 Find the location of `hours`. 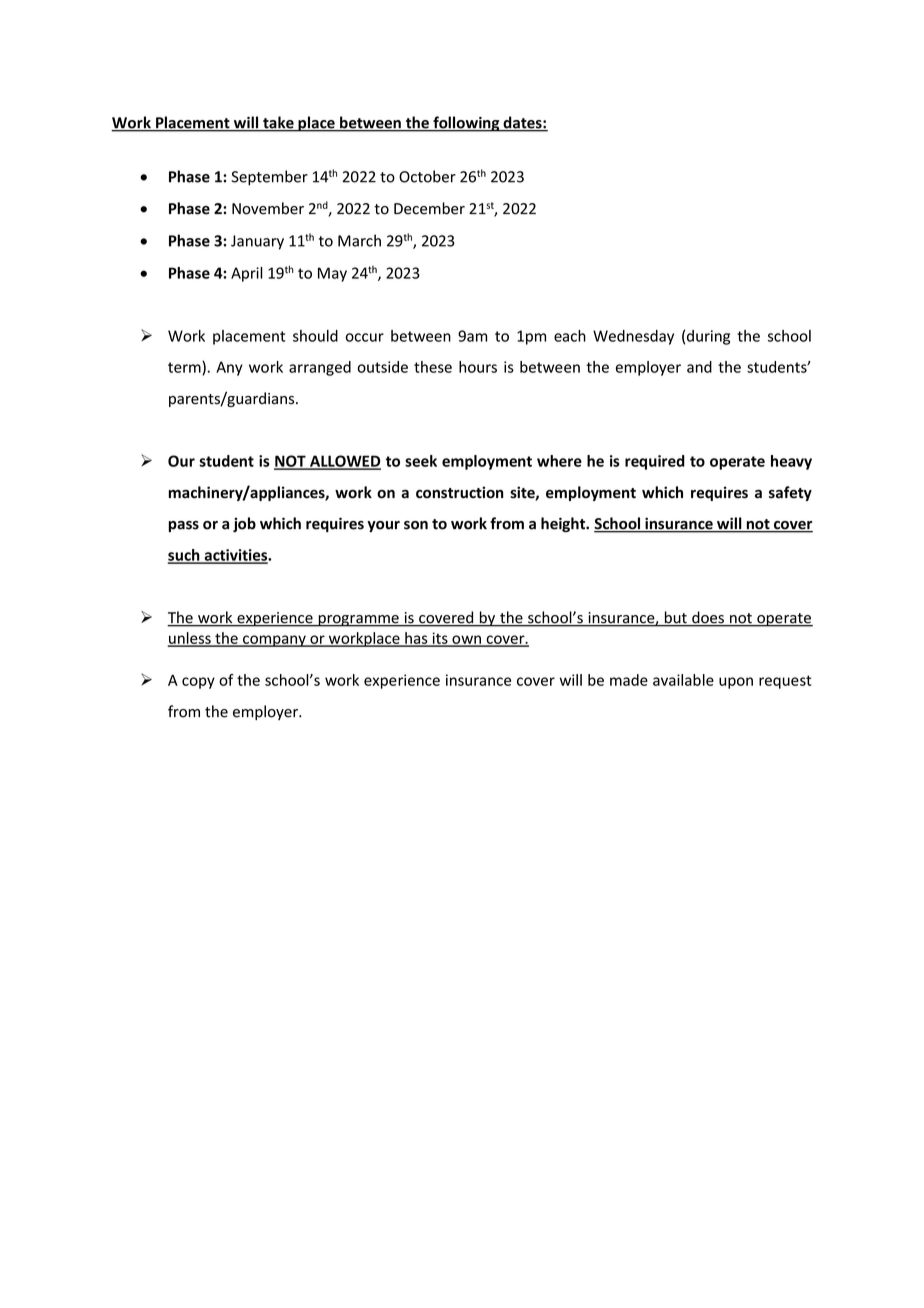

hours is located at coordinates (478, 367).
